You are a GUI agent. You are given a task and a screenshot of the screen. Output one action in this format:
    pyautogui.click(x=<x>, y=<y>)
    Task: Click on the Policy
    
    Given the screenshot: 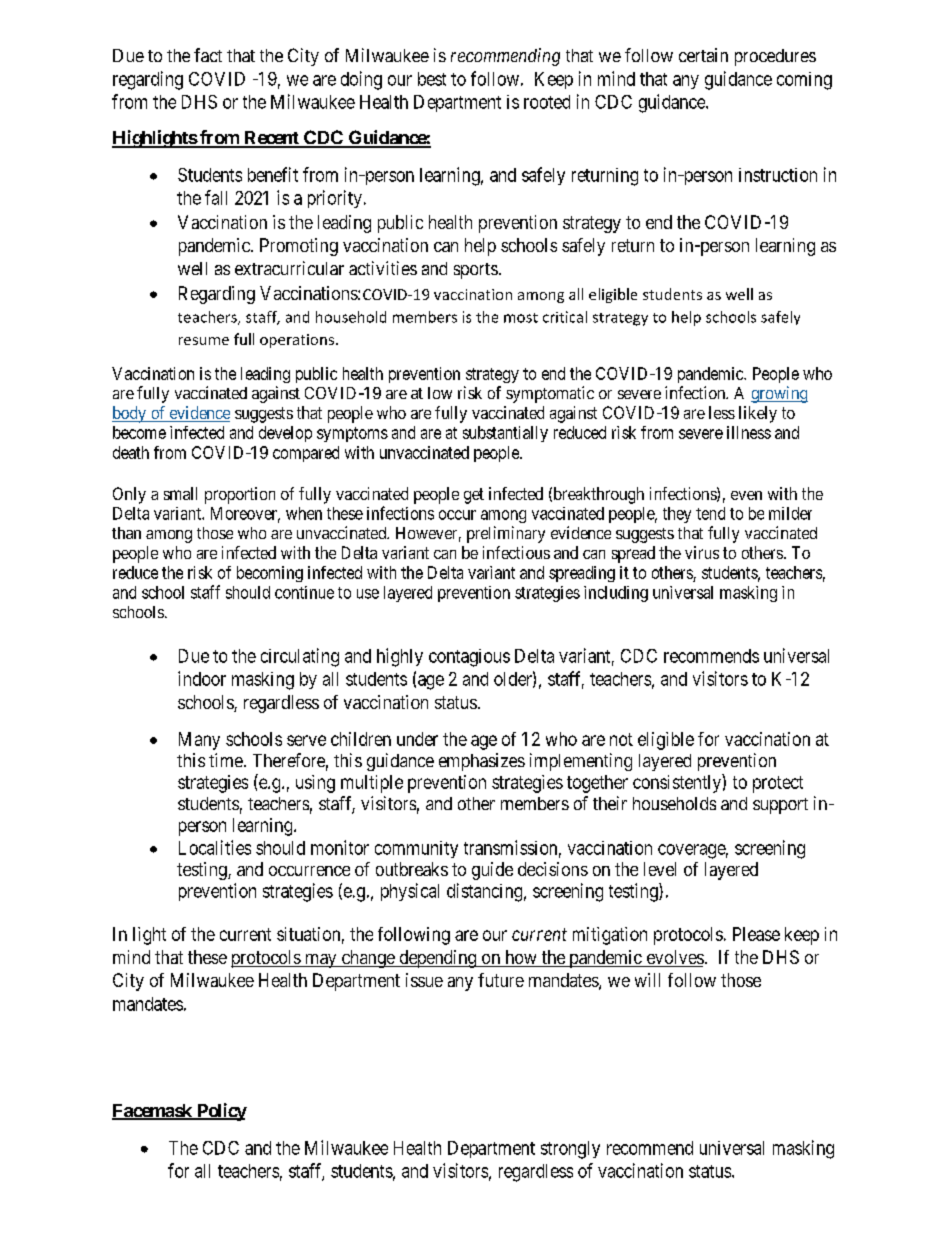 What is the action you would take?
    pyautogui.click(x=220, y=1112)
